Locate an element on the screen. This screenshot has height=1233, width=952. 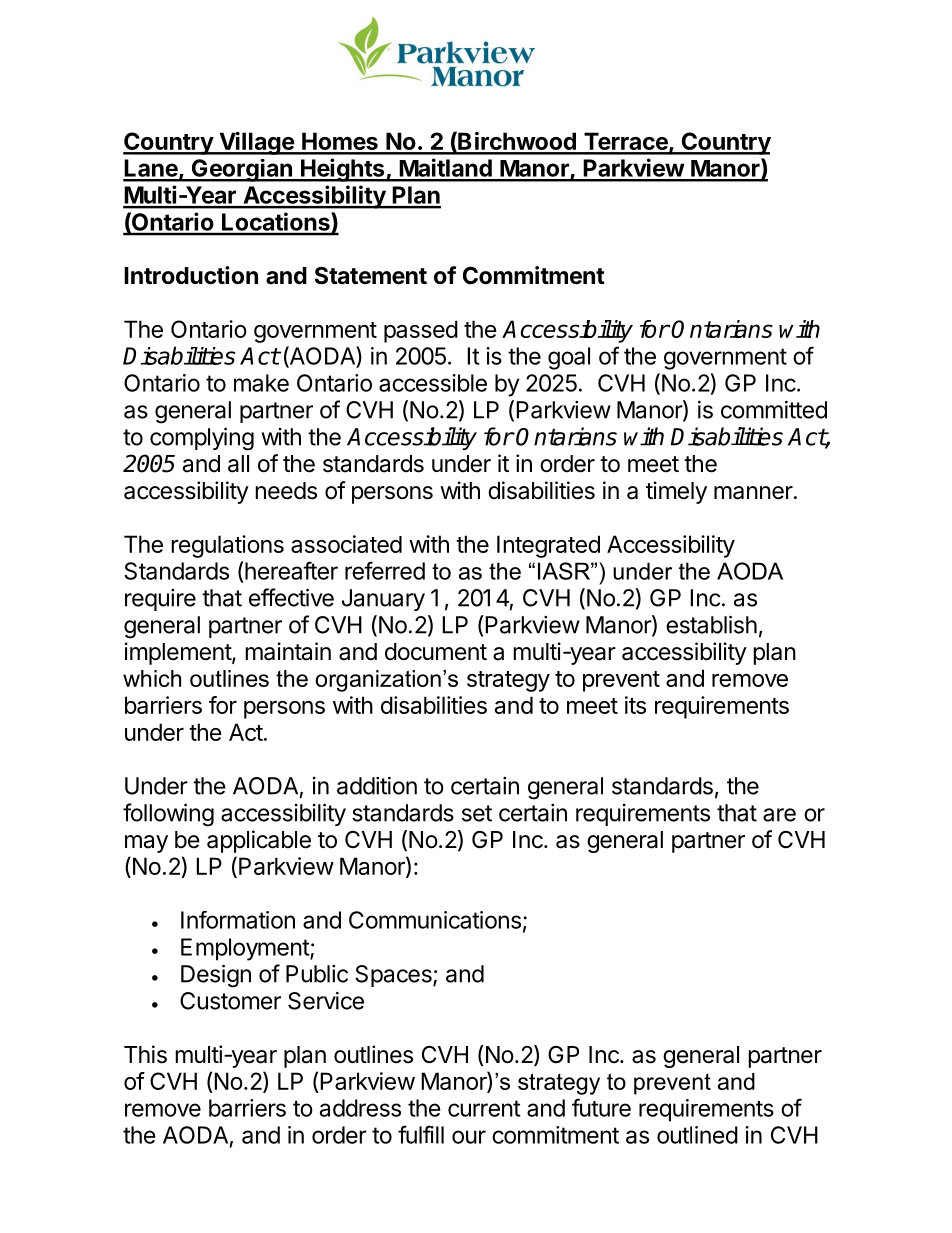
outlined is located at coordinates (697, 1135).
